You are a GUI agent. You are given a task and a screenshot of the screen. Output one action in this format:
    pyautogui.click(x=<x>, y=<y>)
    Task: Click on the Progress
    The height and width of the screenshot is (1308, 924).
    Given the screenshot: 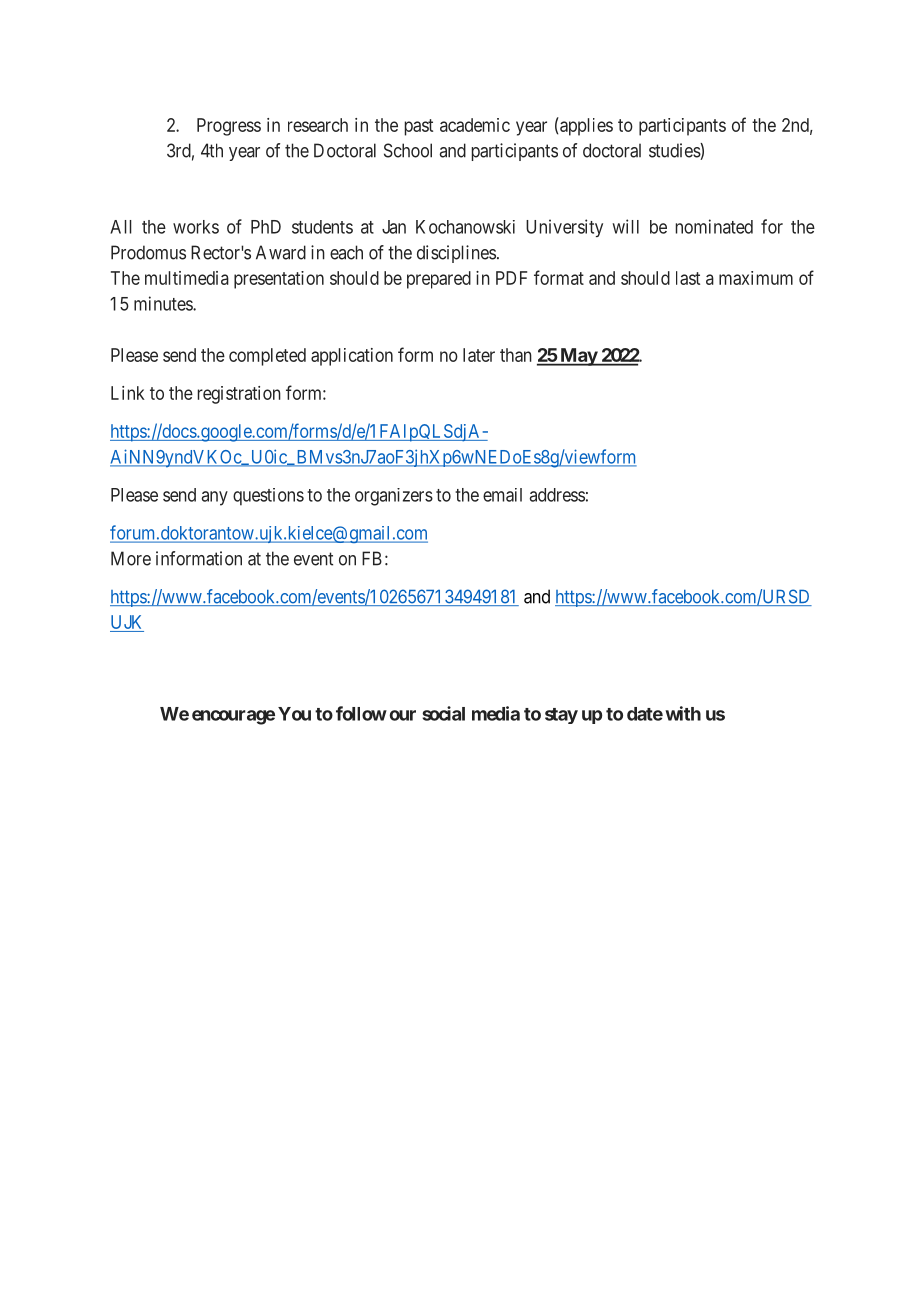 What is the action you would take?
    pyautogui.click(x=229, y=127)
